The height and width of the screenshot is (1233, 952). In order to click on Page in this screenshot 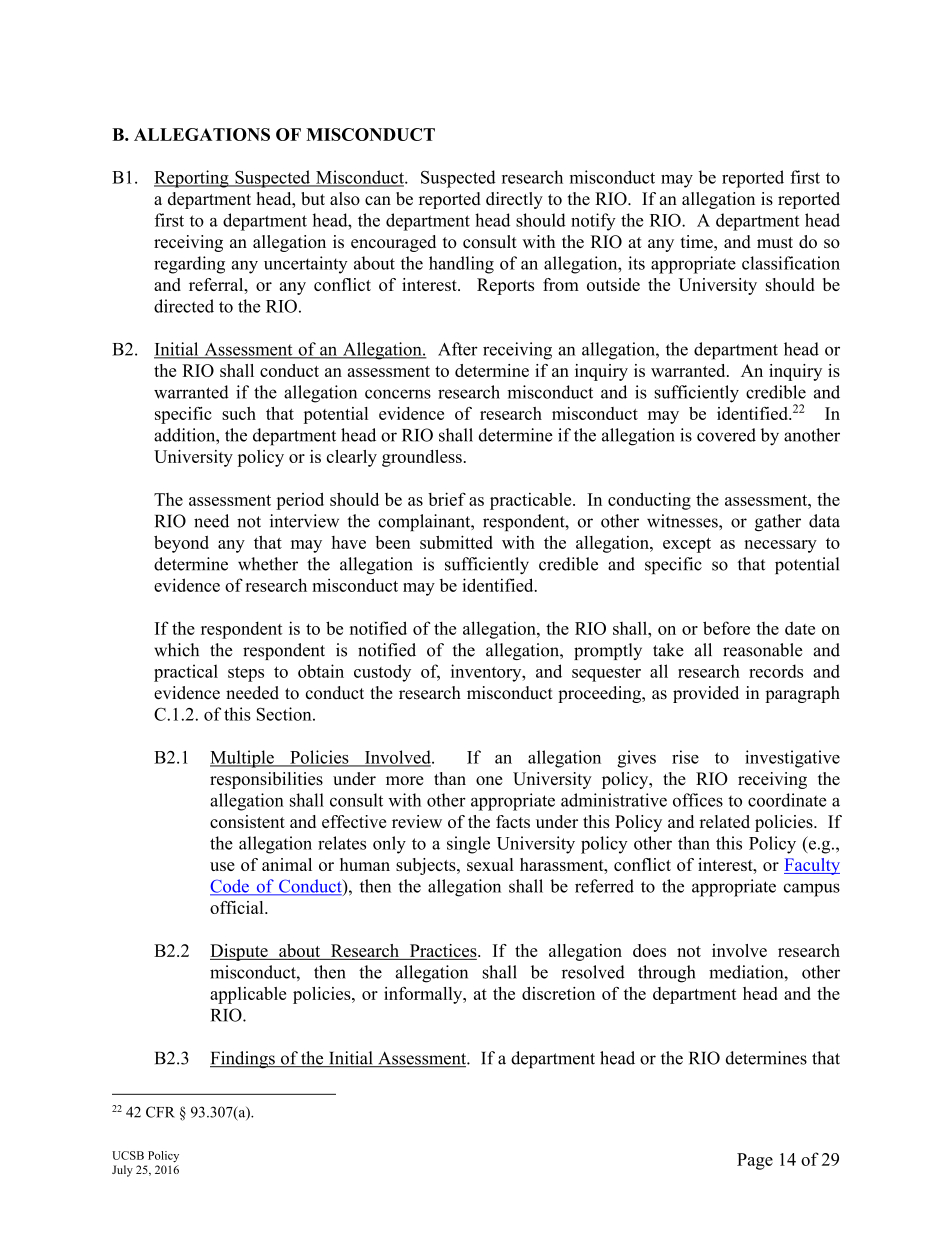, I will do `click(755, 1161)`.
